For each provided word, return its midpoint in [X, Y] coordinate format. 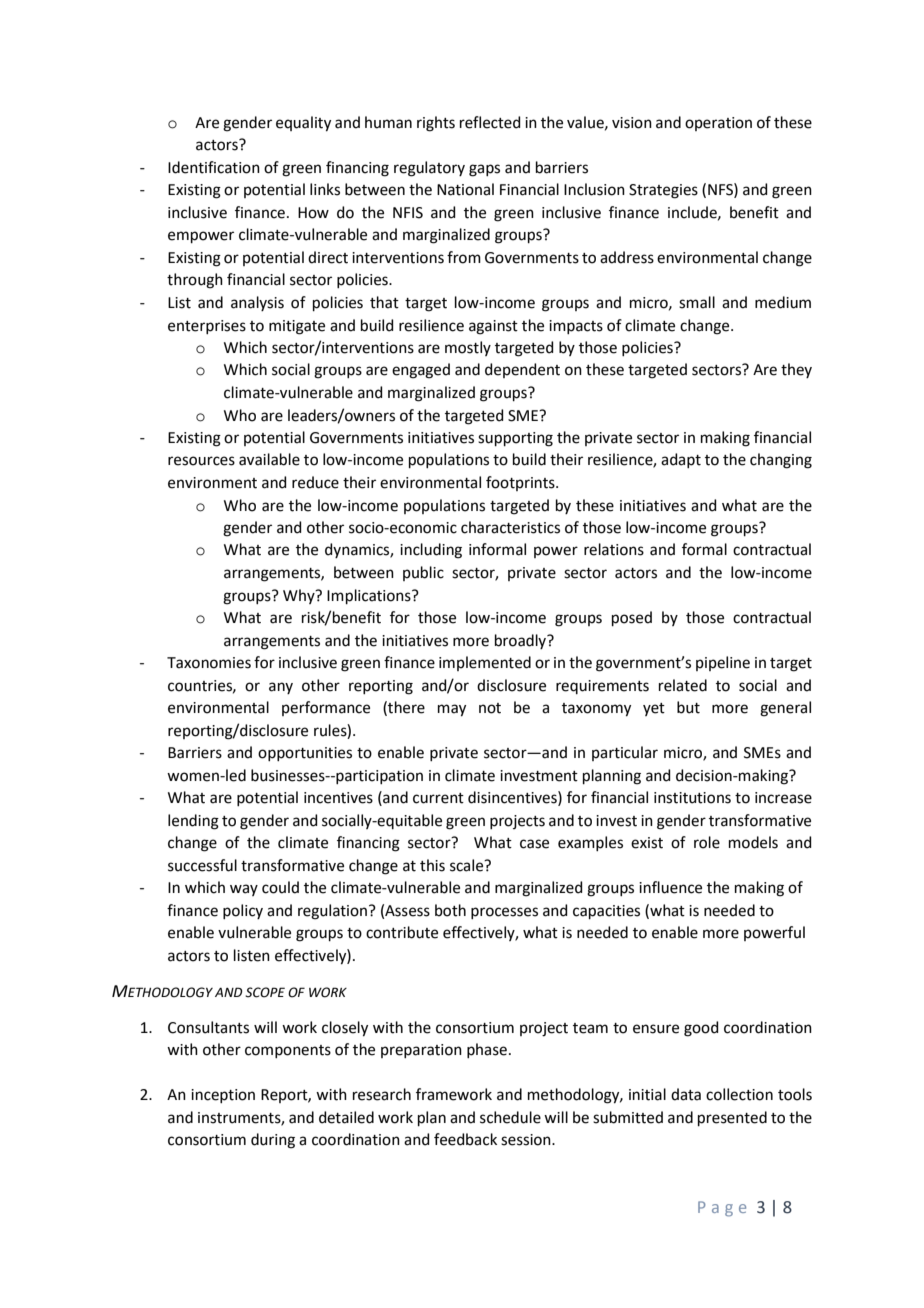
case [534, 844]
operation [718, 124]
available [269, 459]
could [280, 887]
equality [303, 124]
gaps [484, 170]
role [707, 842]
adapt [681, 460]
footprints [521, 483]
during [273, 1141]
